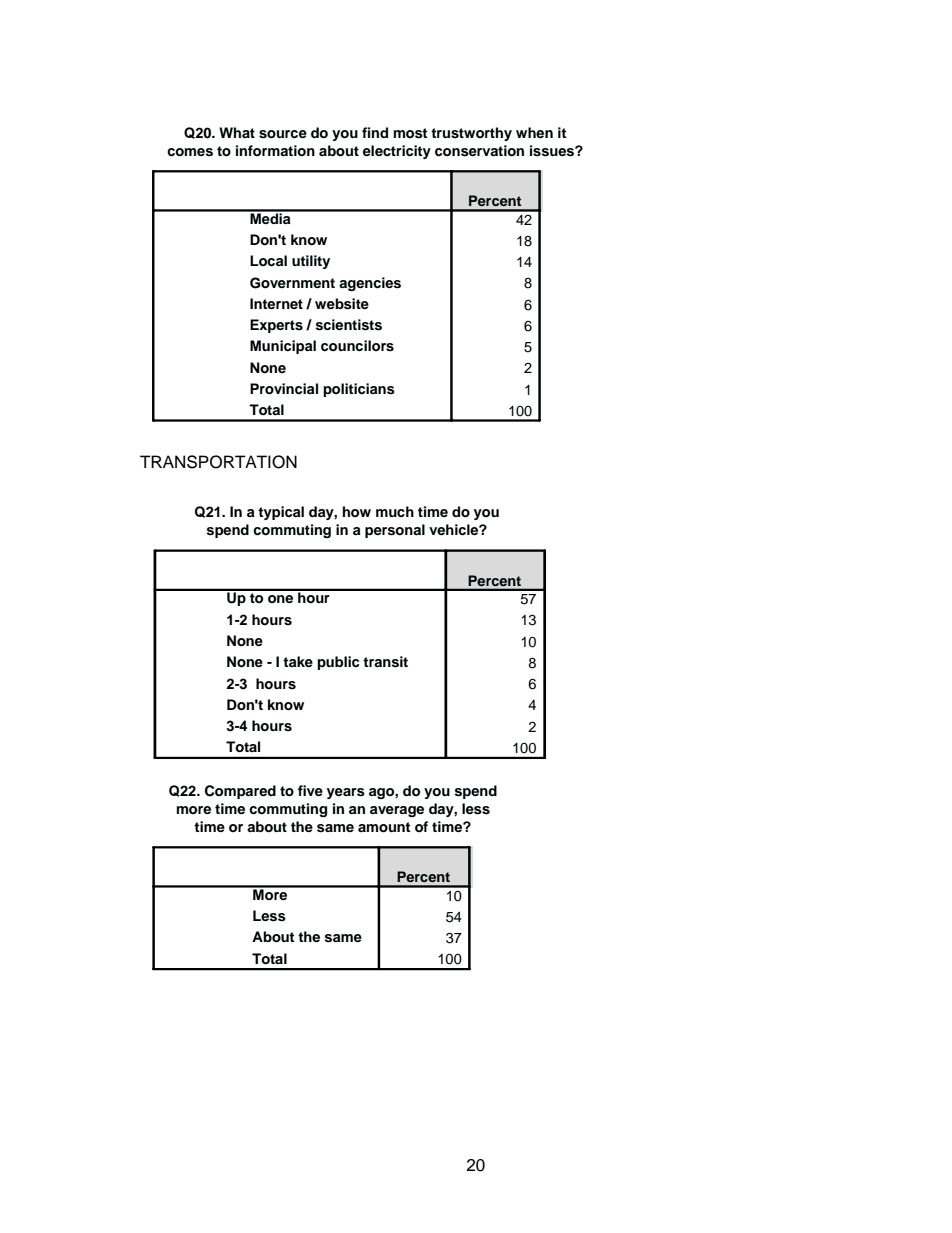  I want to click on councilors, so click(357, 346).
